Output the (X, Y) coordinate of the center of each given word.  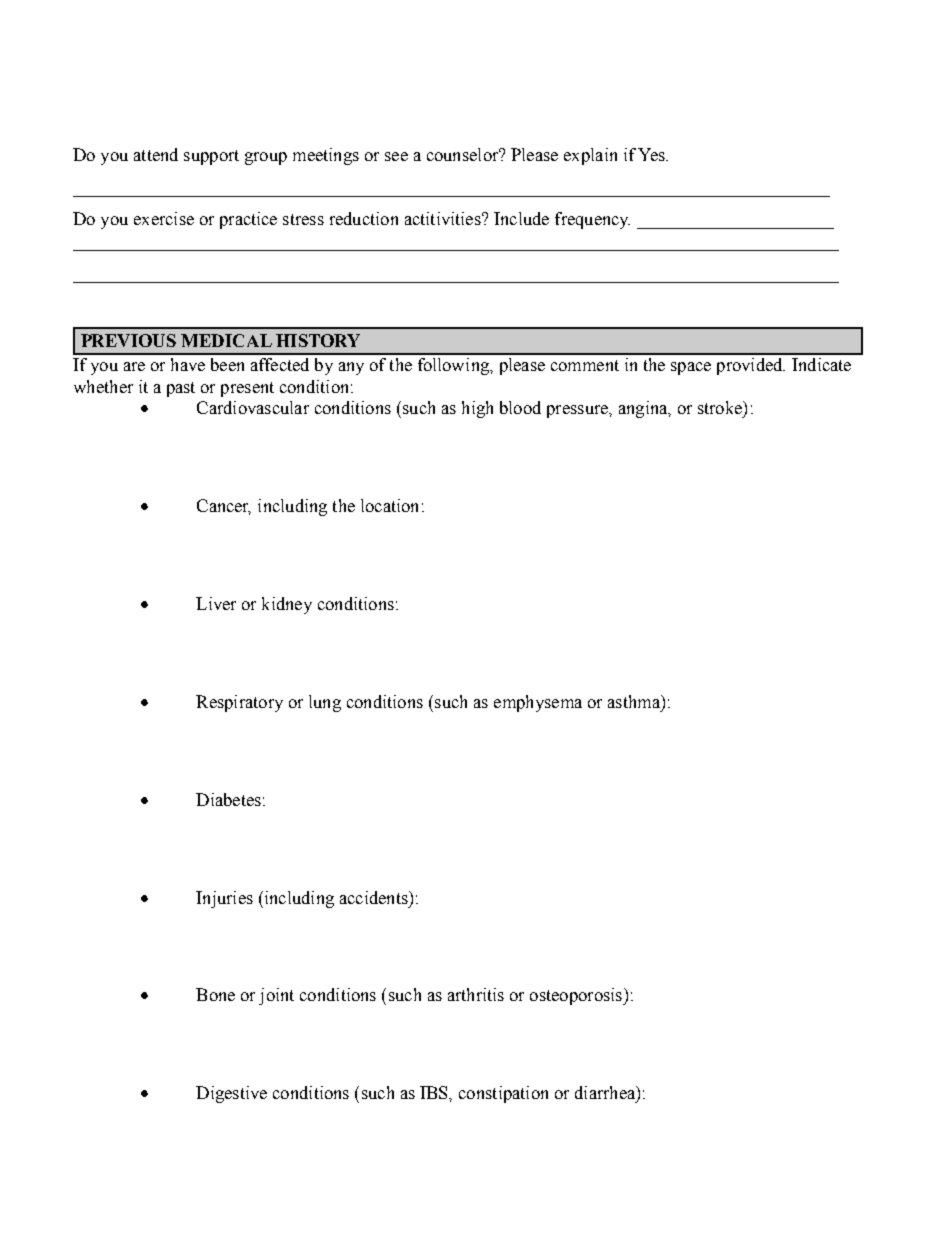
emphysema (538, 703)
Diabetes (228, 799)
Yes (652, 154)
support (211, 157)
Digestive (231, 1094)
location (389, 505)
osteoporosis (577, 996)
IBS (435, 1092)
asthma (635, 701)
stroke (721, 407)
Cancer (224, 507)
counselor (464, 154)
